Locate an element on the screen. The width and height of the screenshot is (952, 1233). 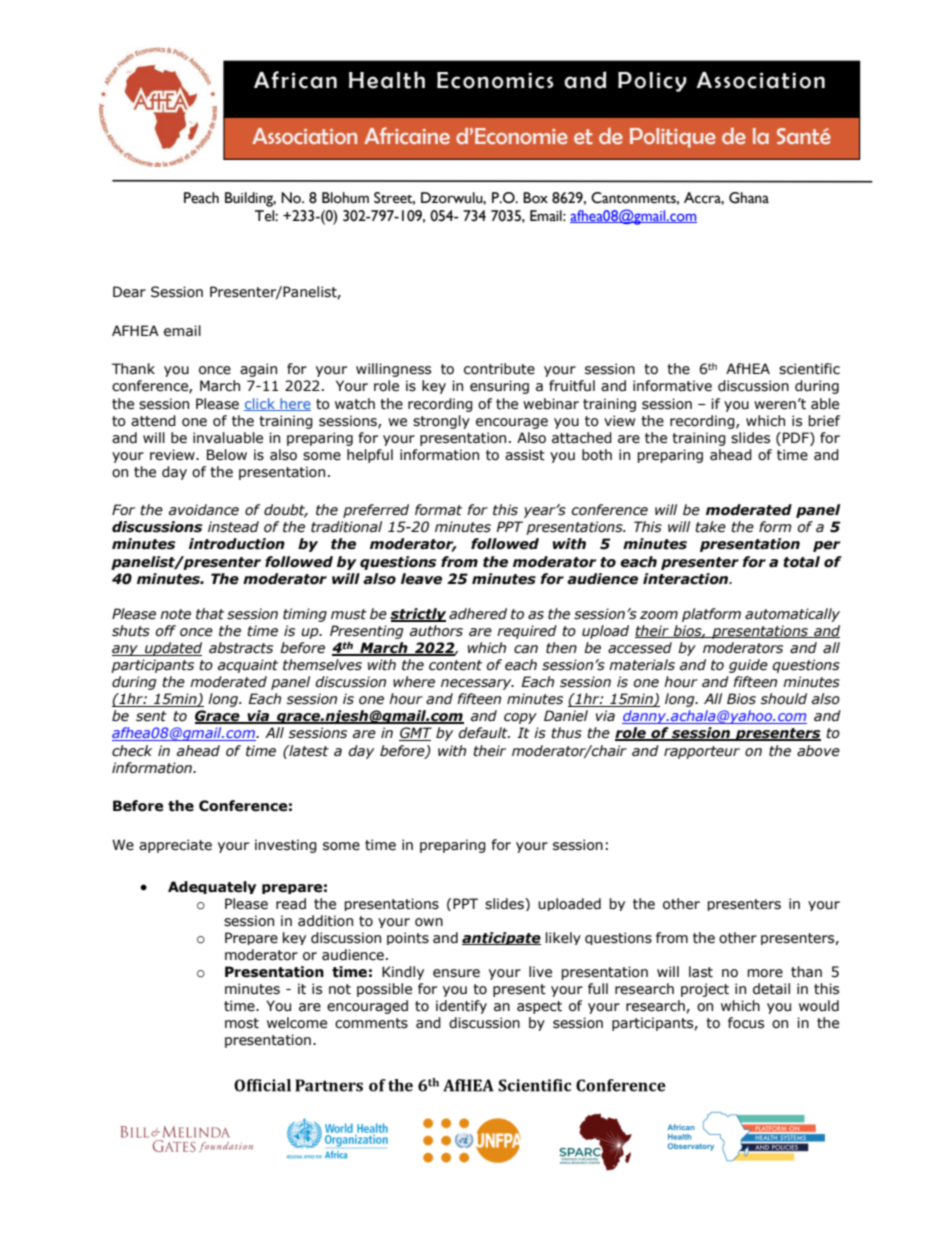
should is located at coordinates (784, 699).
